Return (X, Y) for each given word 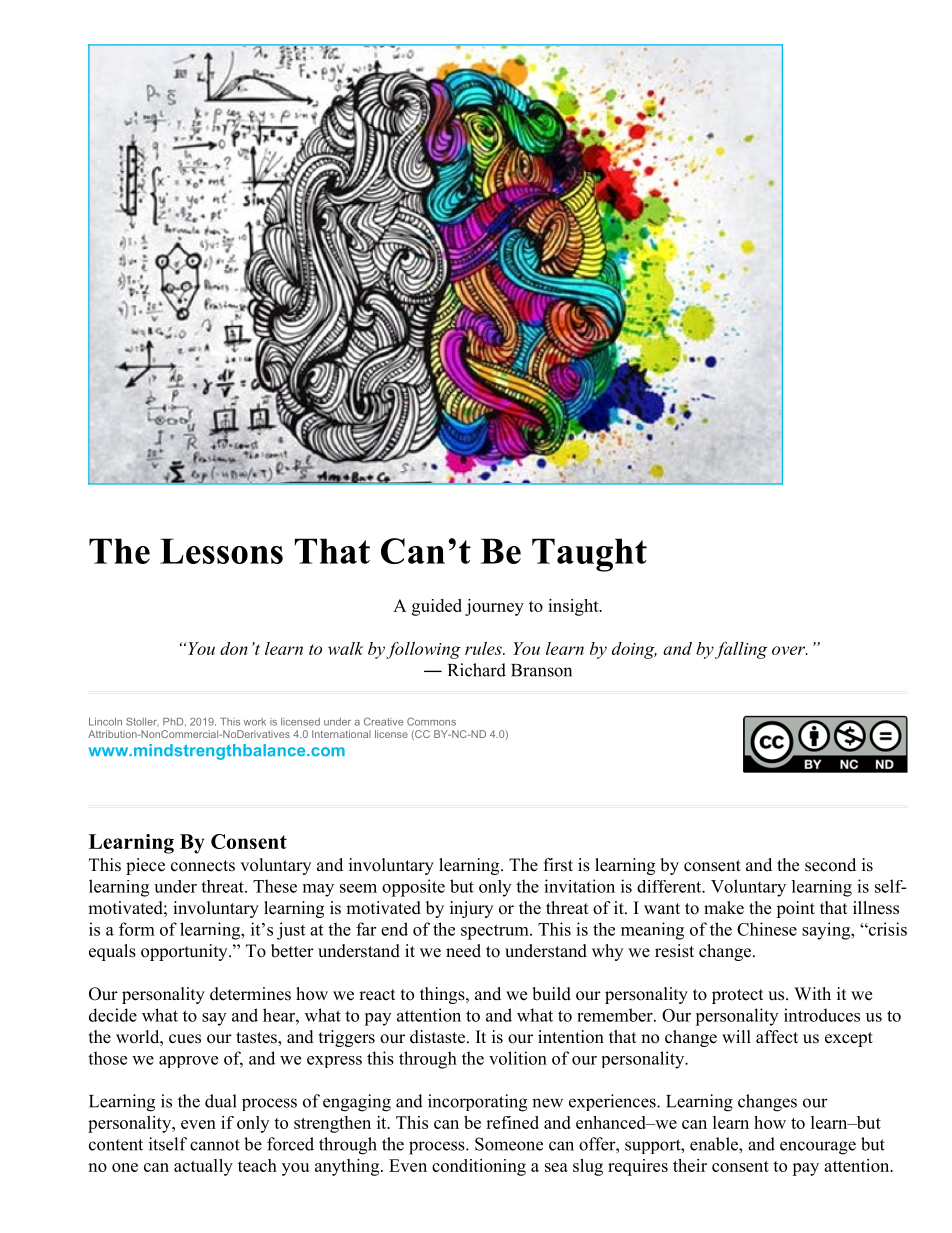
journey (494, 607)
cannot (215, 1145)
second (830, 865)
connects (203, 866)
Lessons (221, 551)
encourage (818, 1148)
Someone (509, 1144)
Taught (589, 555)
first (558, 865)
